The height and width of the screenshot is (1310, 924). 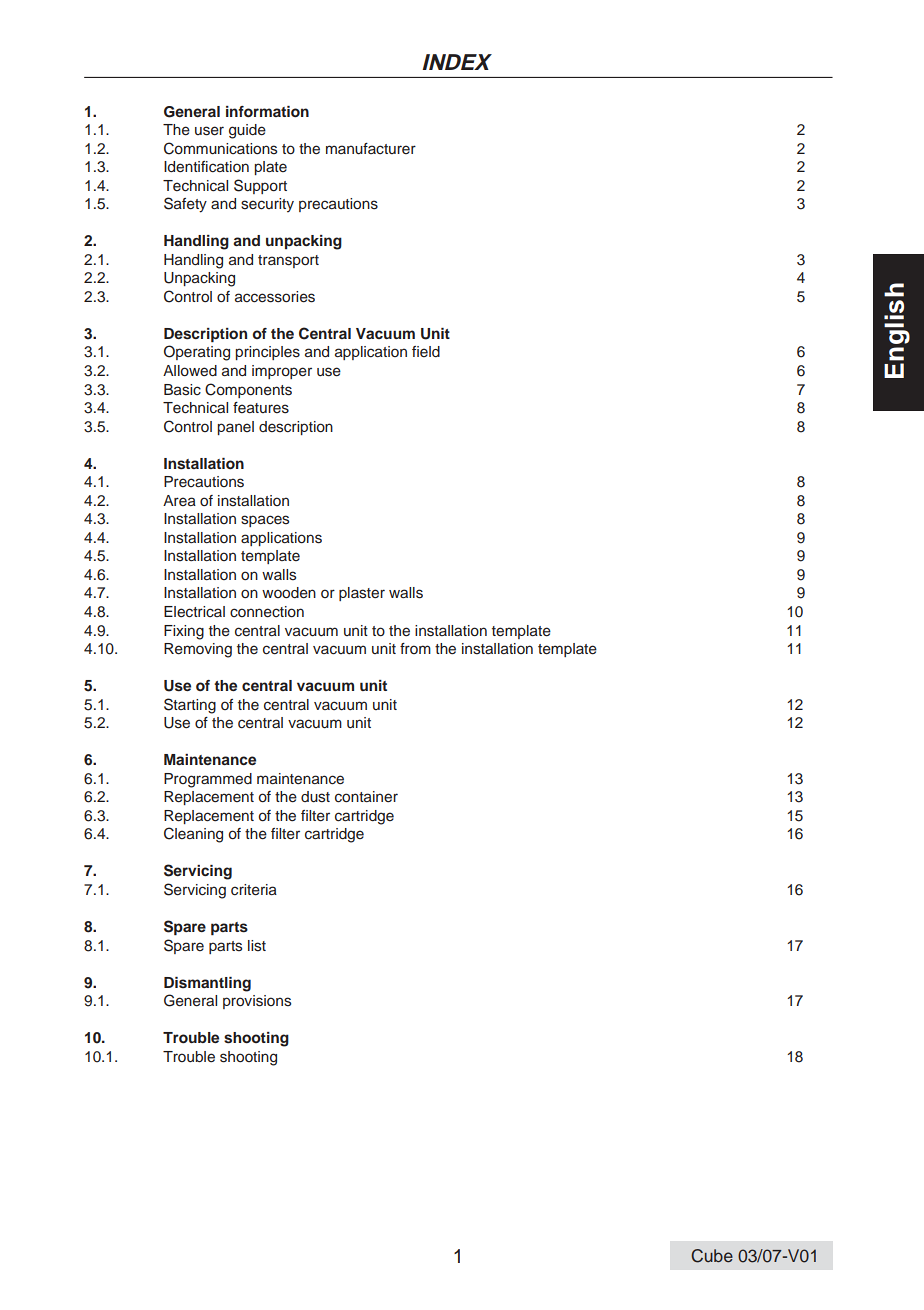 What do you see at coordinates (712, 1256) in the screenshot?
I see `Cube` at bounding box center [712, 1256].
